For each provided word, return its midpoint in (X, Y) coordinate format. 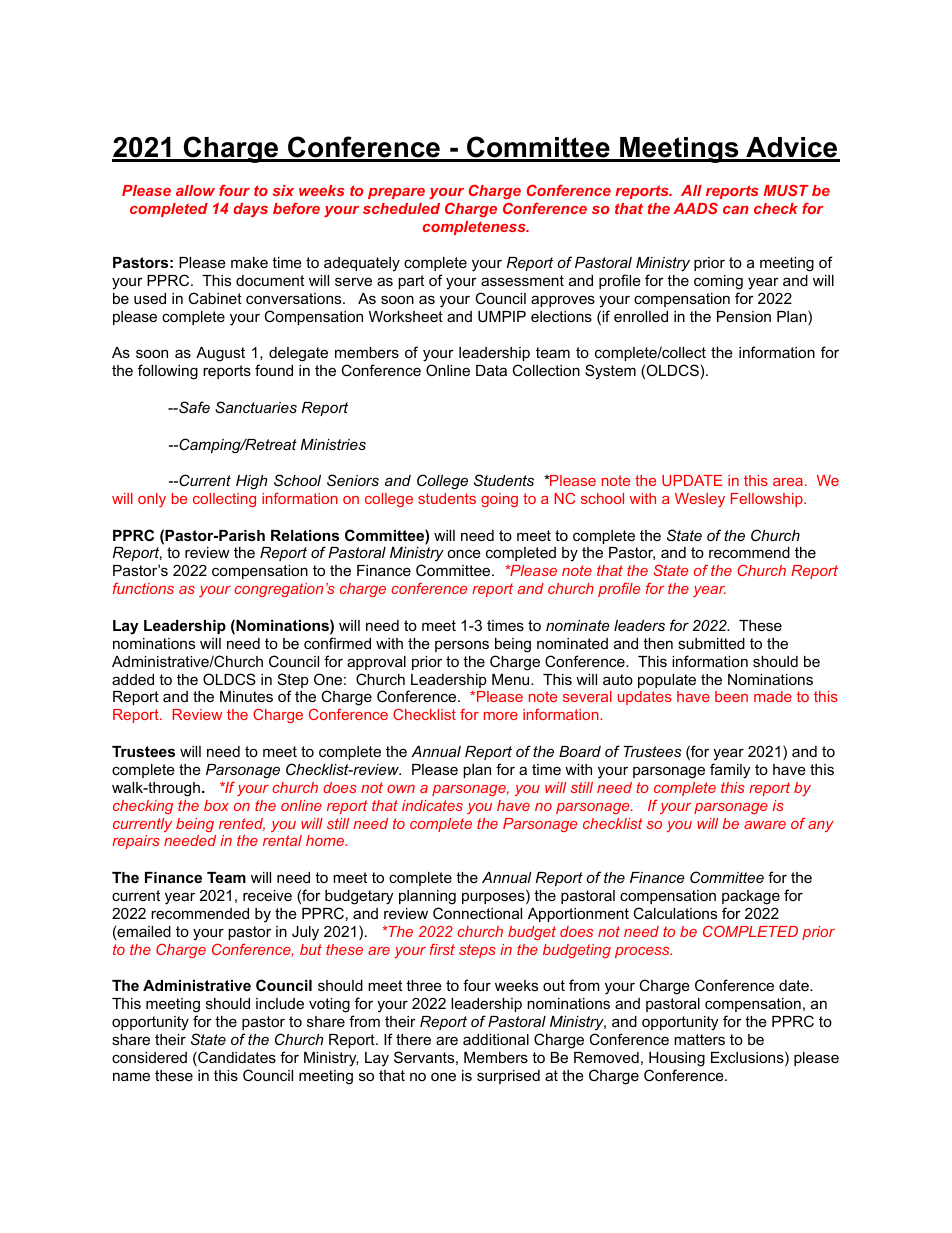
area (788, 482)
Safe (193, 407)
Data (491, 370)
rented (242, 824)
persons (462, 646)
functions (143, 588)
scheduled (401, 208)
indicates (432, 805)
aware (765, 825)
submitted (711, 643)
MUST (786, 190)
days (250, 210)
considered (149, 1057)
